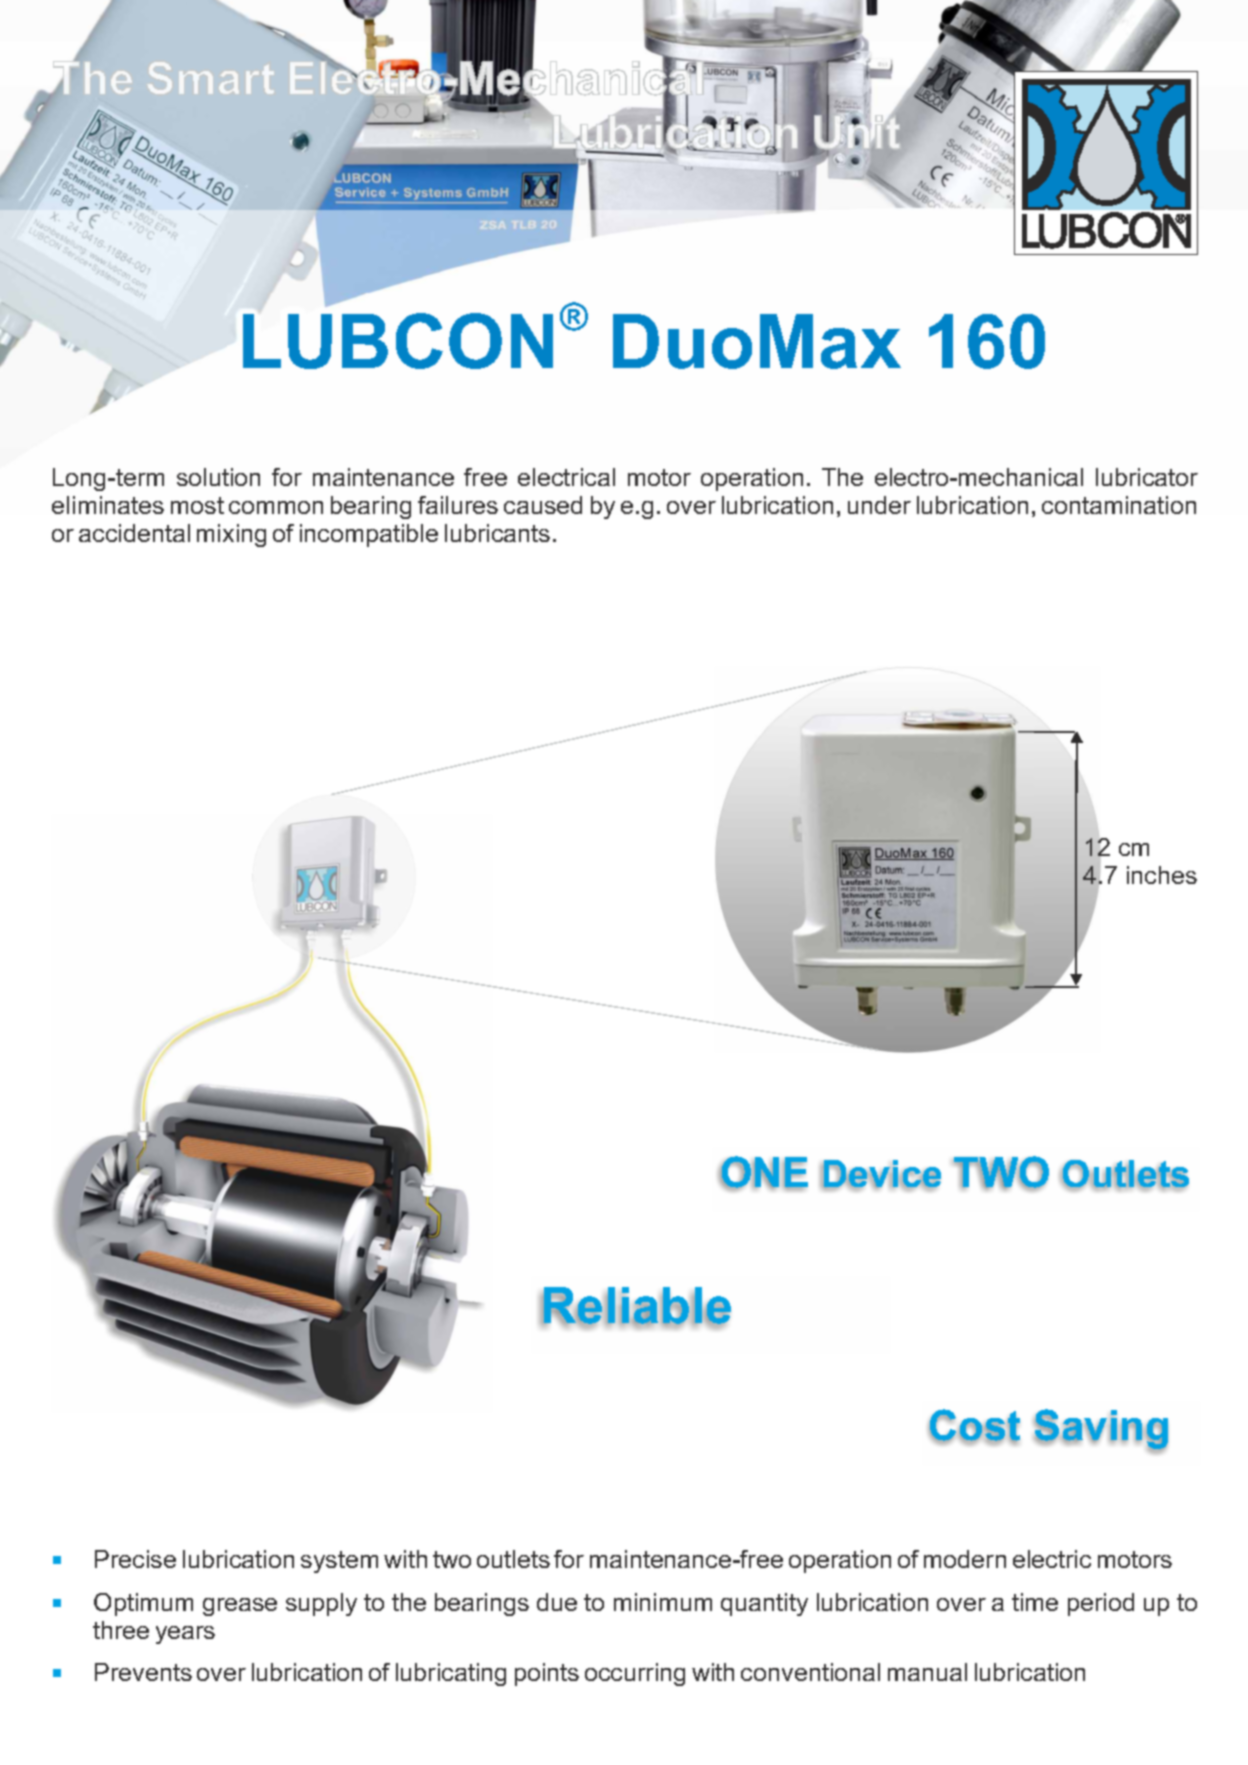  I want to click on most, so click(197, 505).
